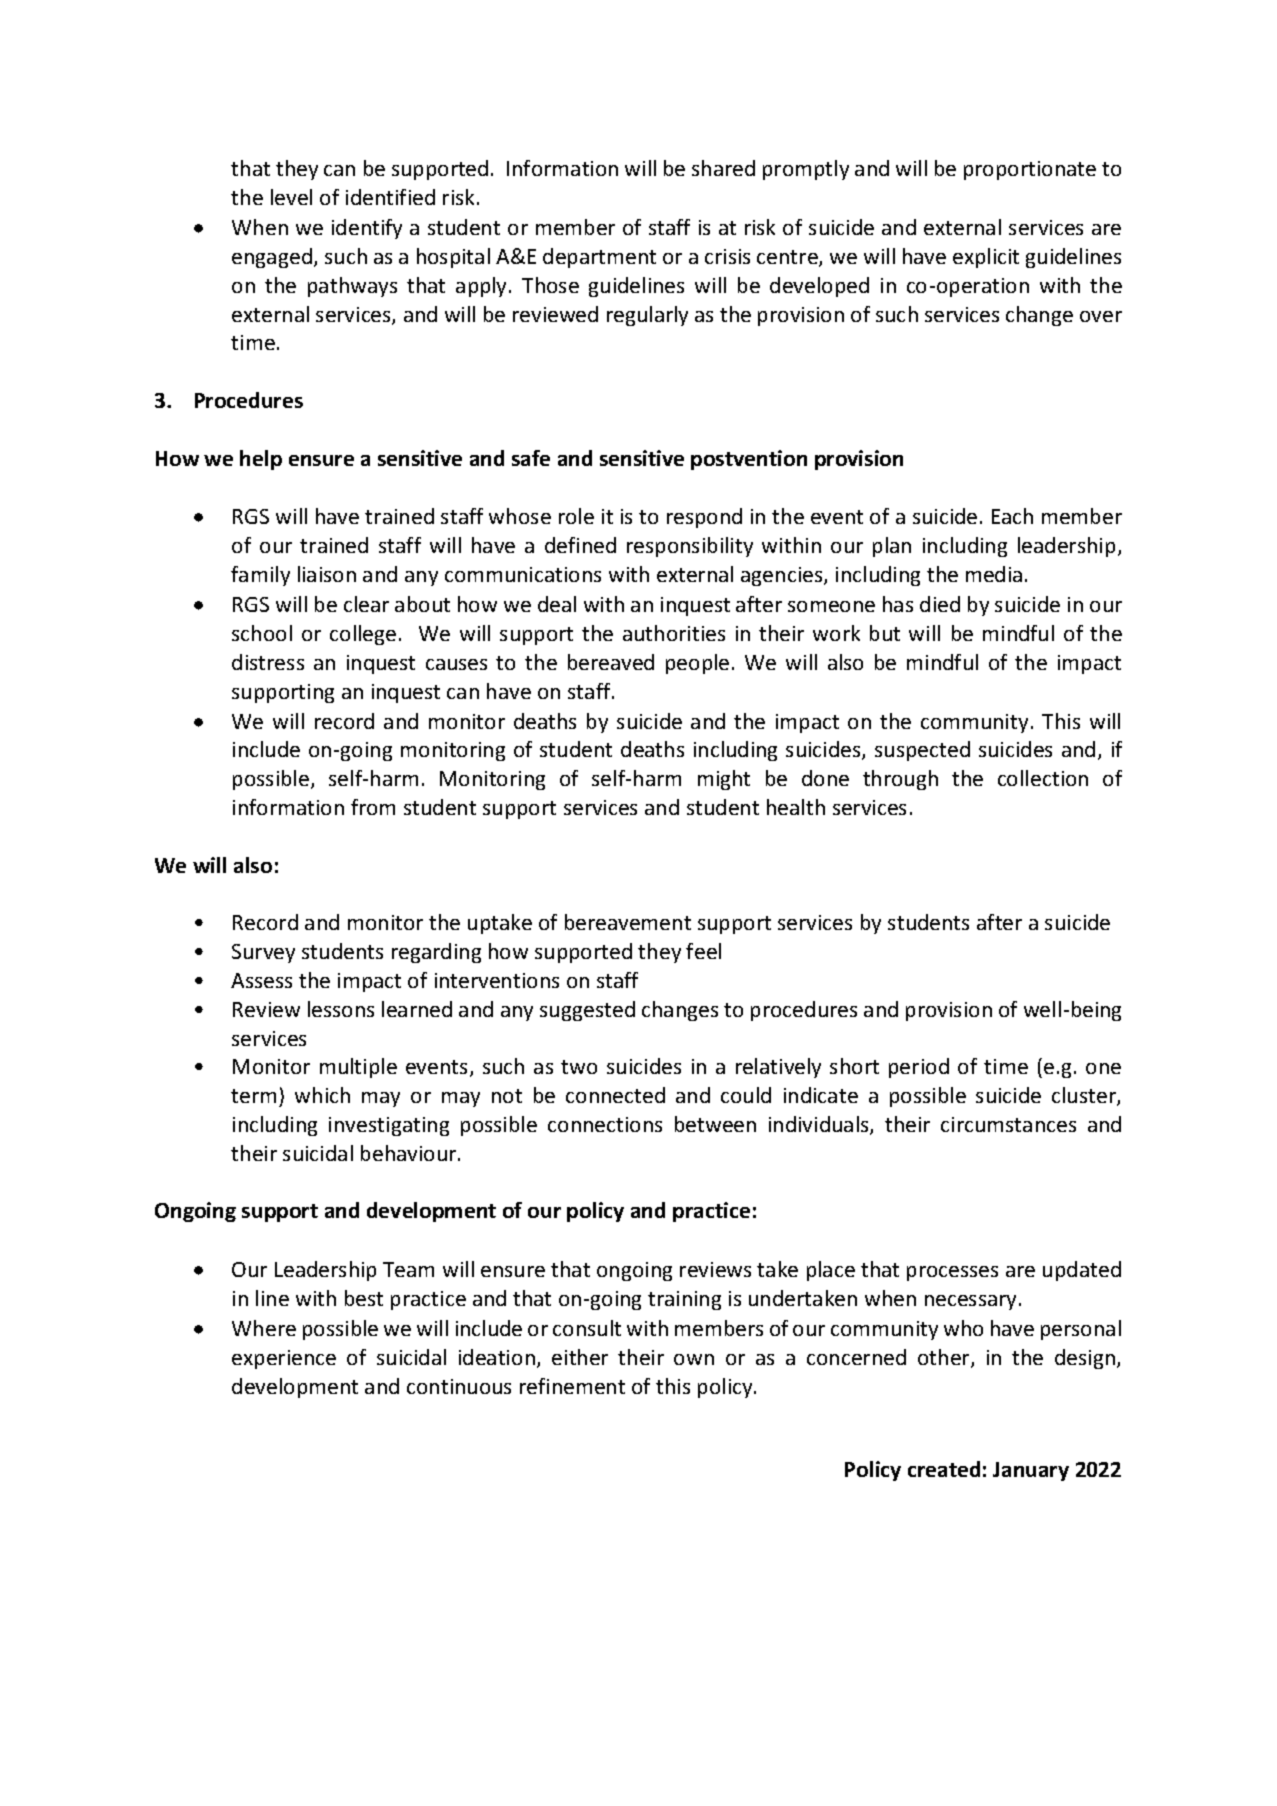  Describe the element at coordinates (704, 518) in the image. I see `respond` at that location.
